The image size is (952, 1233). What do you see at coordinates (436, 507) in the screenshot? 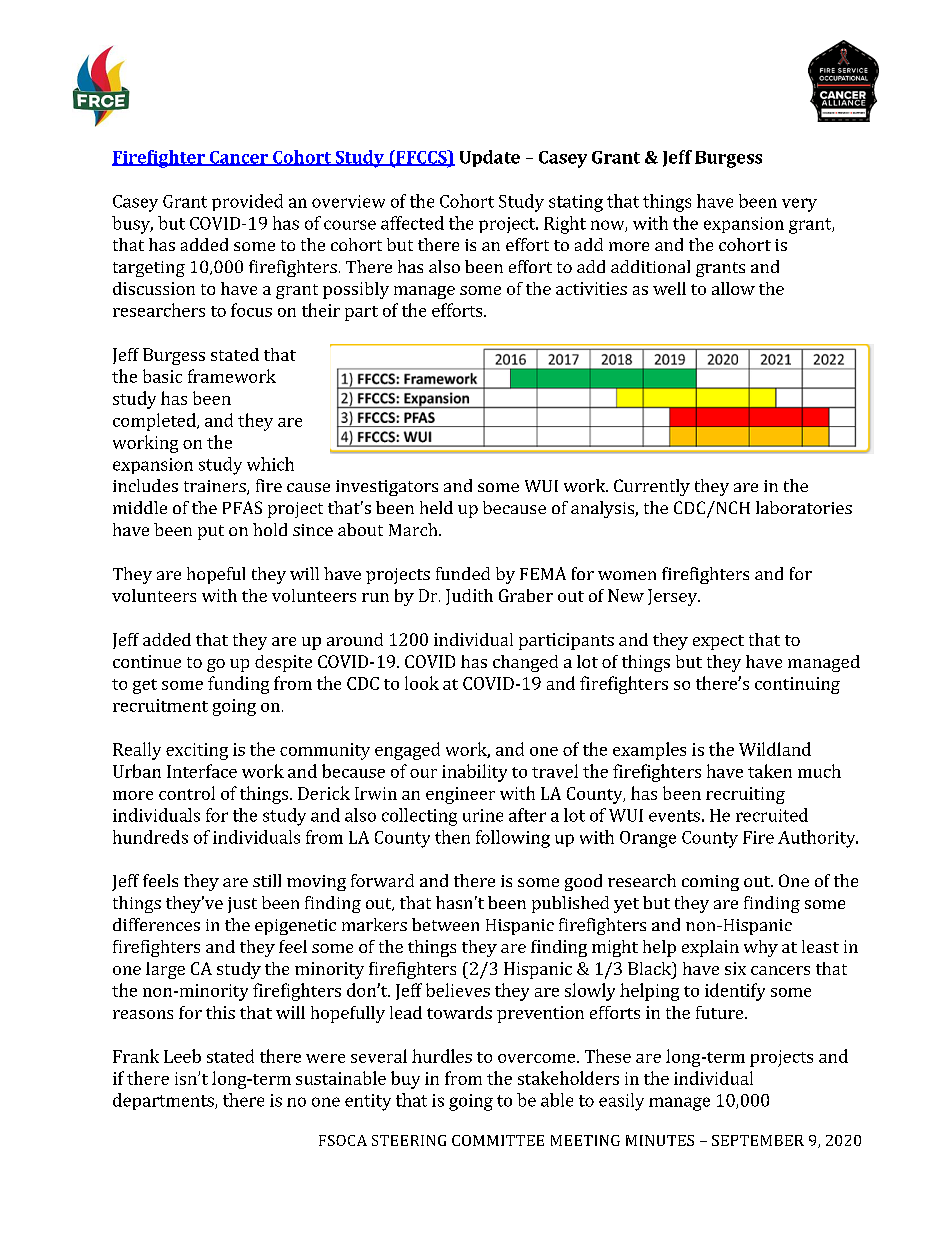
I see `held` at bounding box center [436, 507].
